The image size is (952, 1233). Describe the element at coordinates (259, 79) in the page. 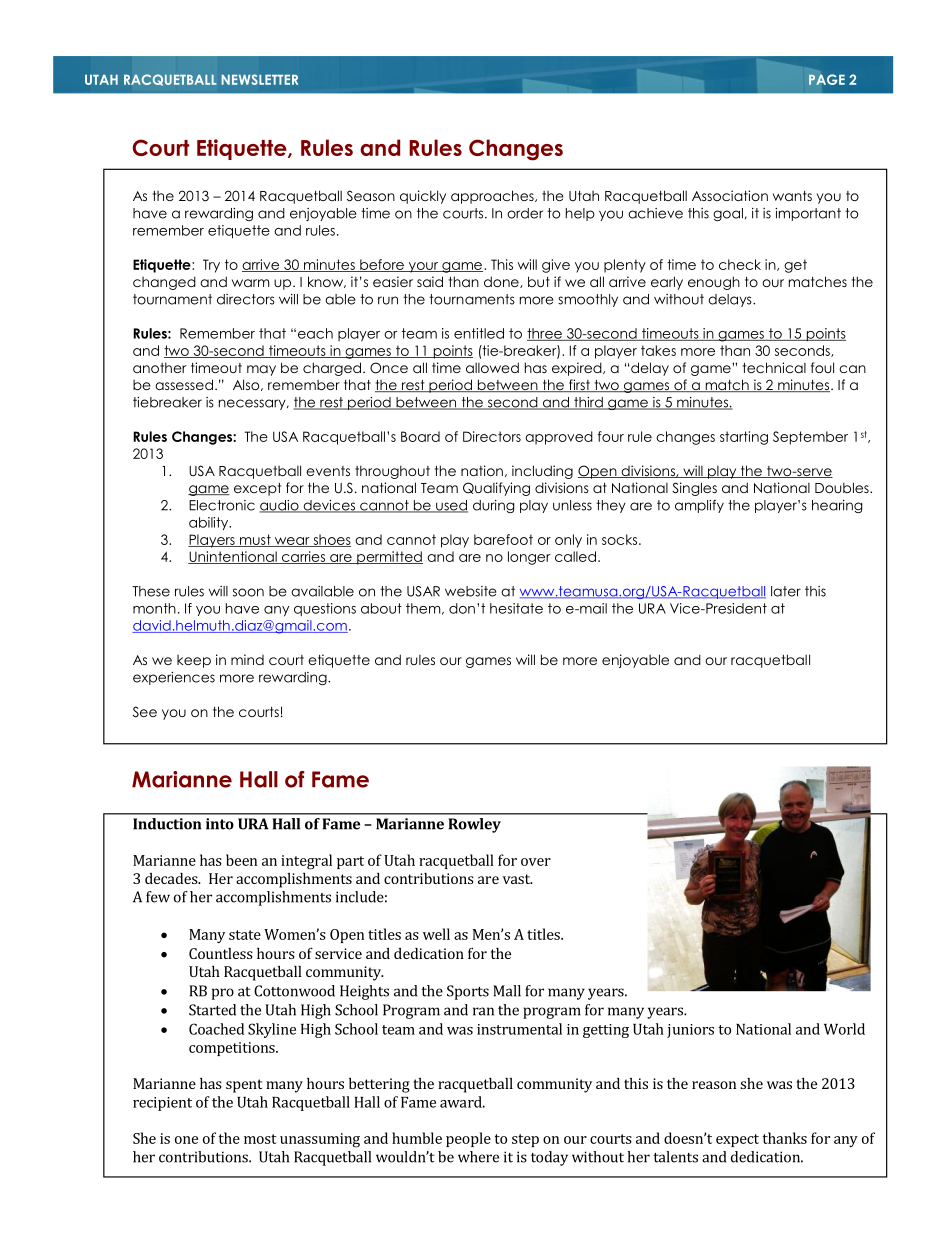

I see `NEWSLETTER` at that location.
